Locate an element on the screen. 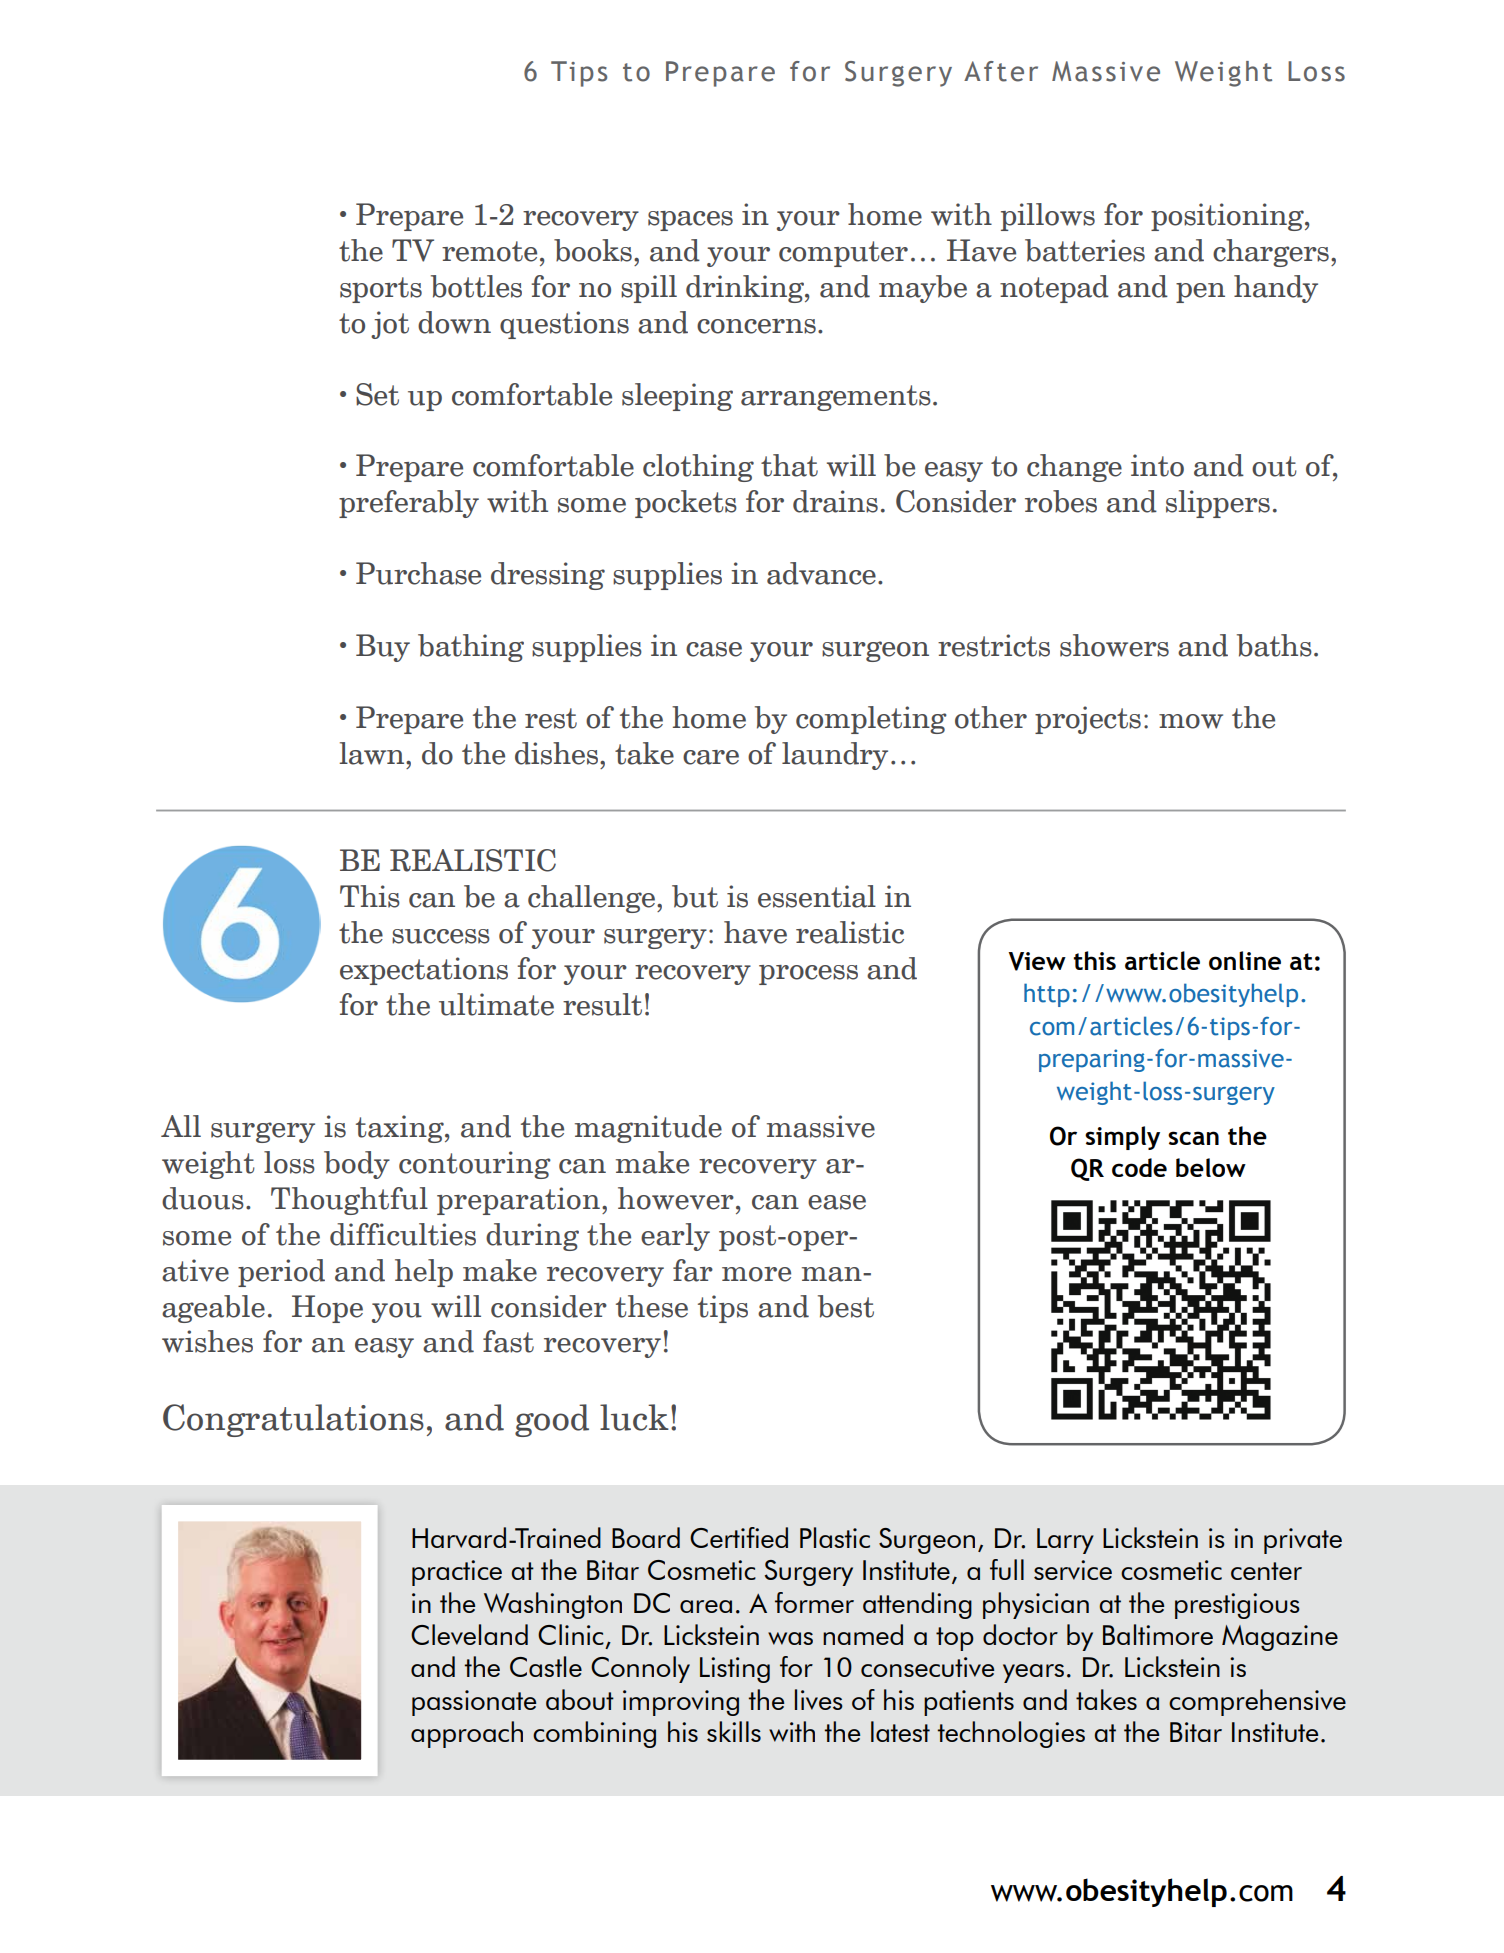  Buy is located at coordinates (383, 648).
